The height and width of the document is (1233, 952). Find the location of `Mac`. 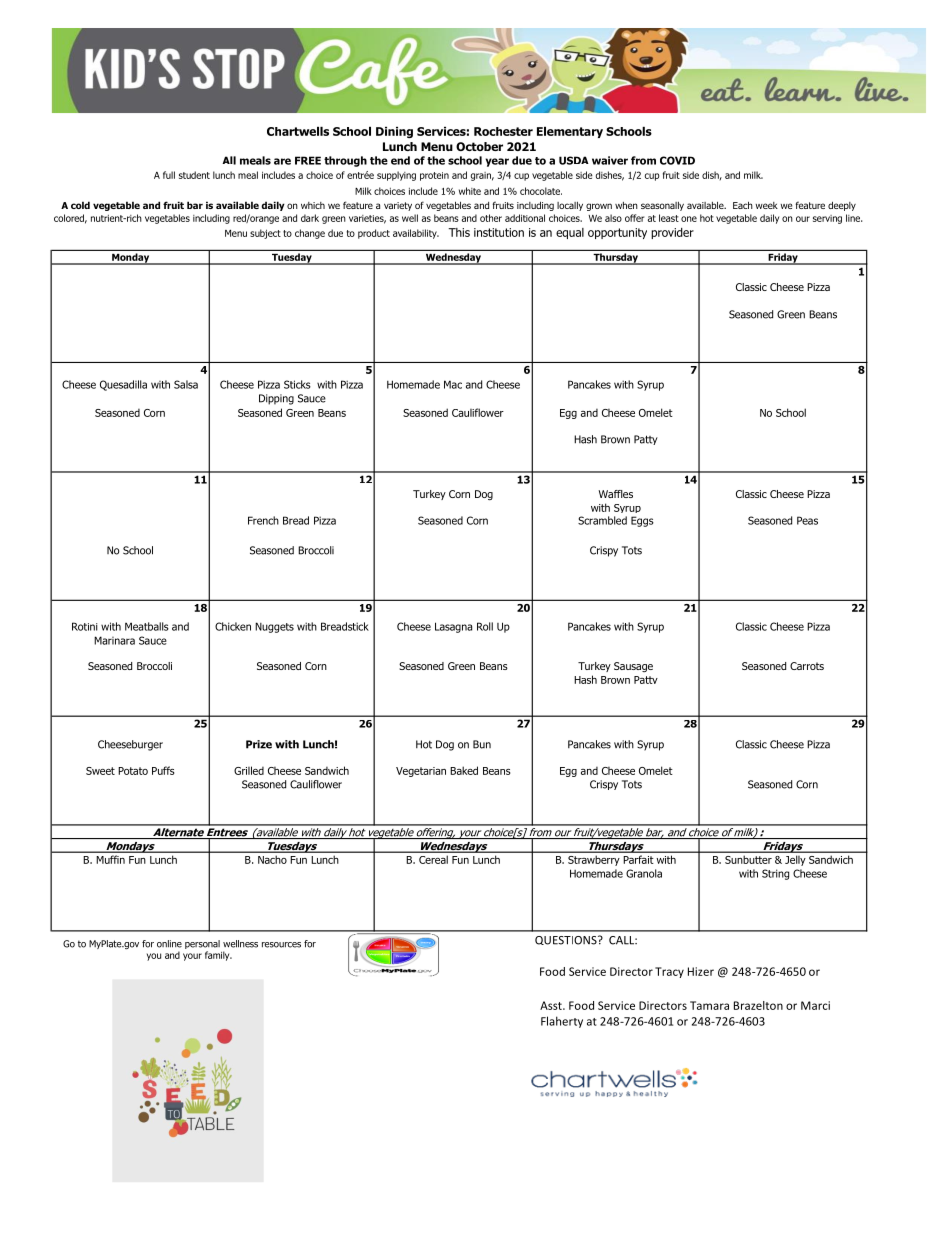

Mac is located at coordinates (453, 384).
